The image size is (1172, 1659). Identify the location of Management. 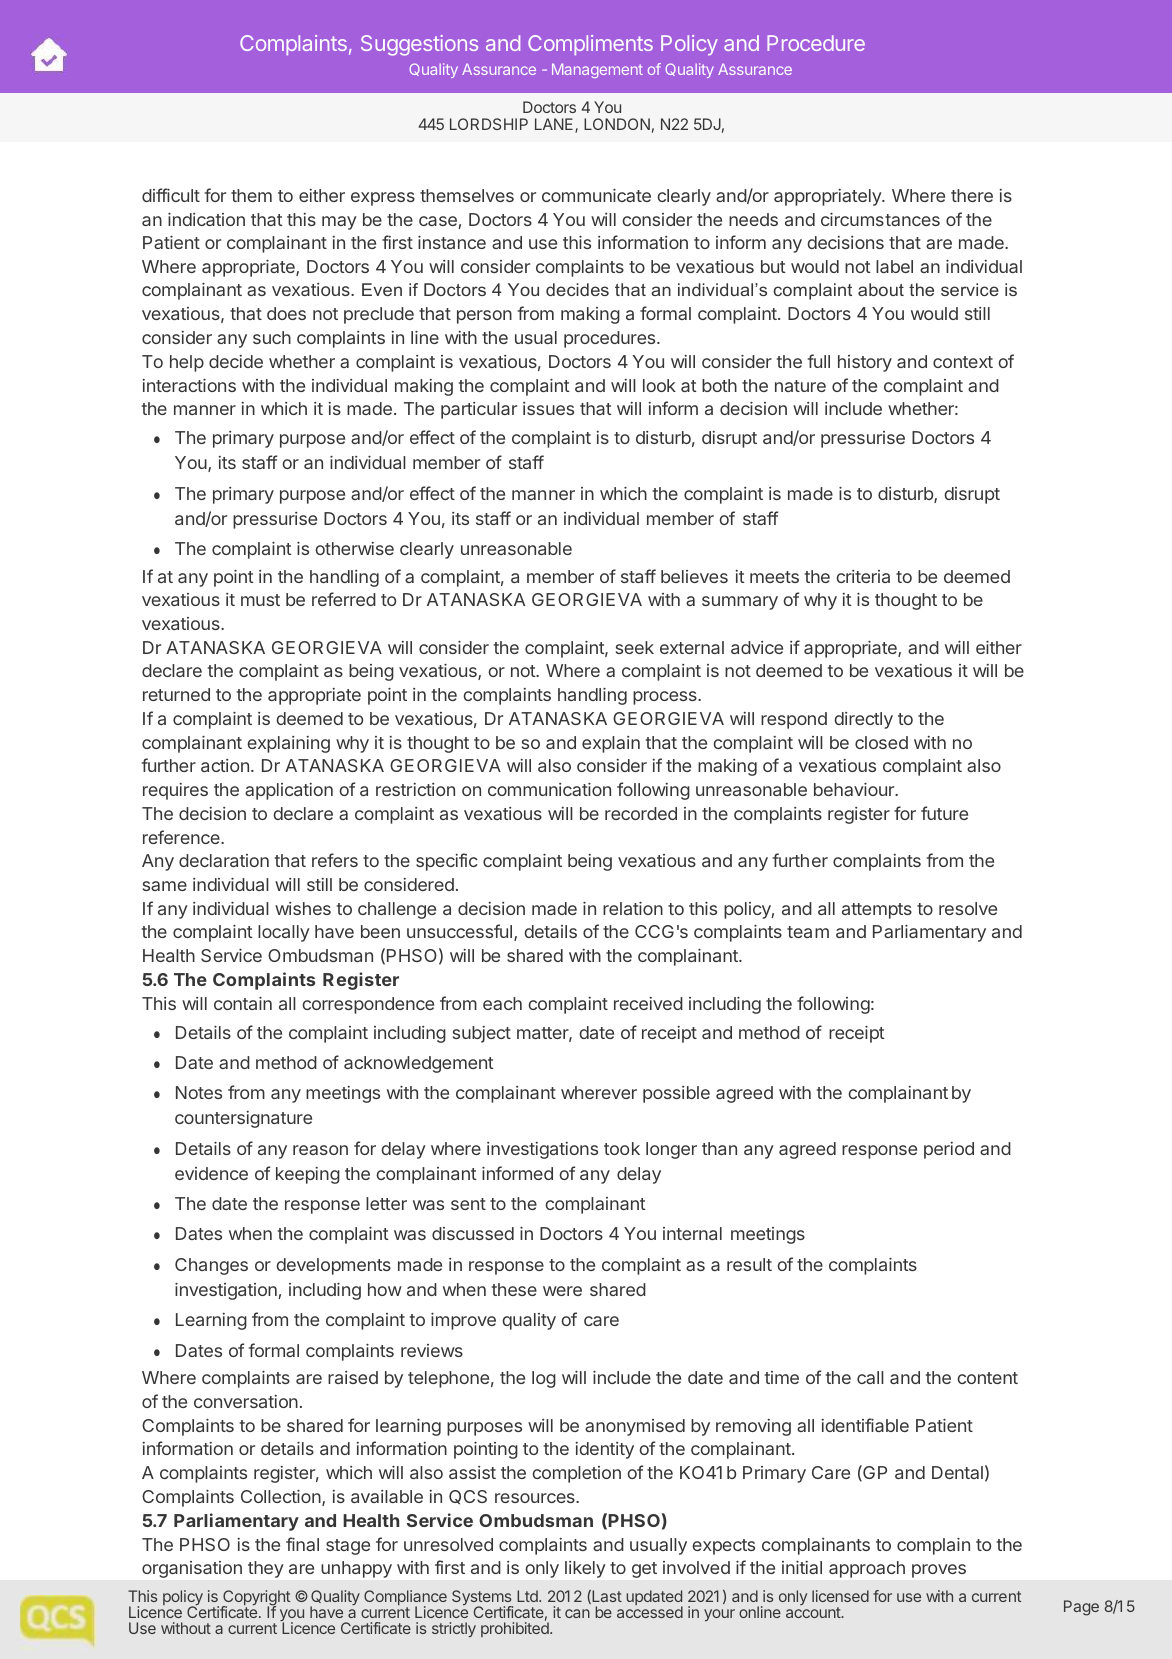
(597, 70).
